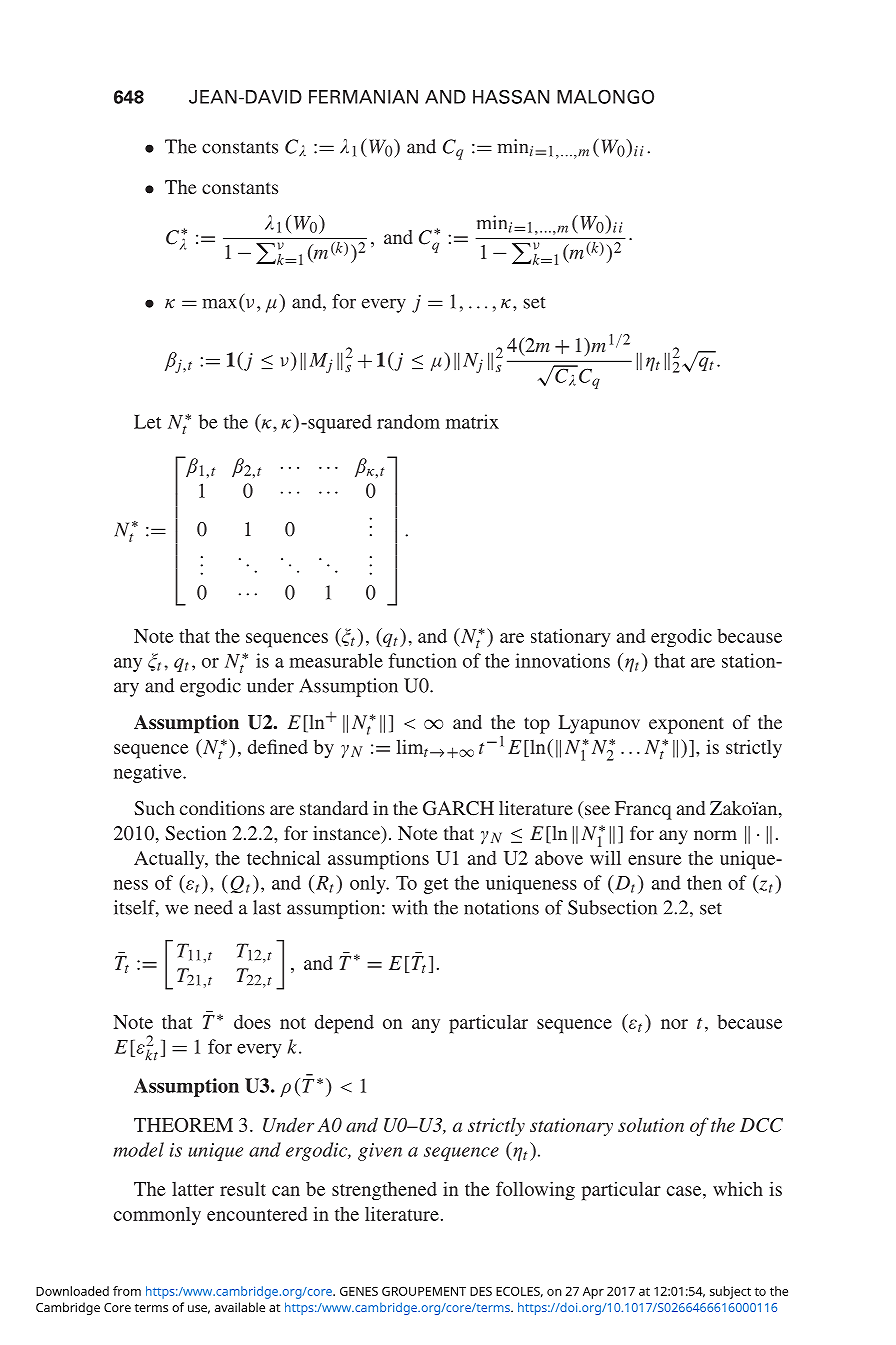 The width and height of the screenshot is (896, 1345). What do you see at coordinates (408, 421) in the screenshot?
I see `random` at bounding box center [408, 421].
